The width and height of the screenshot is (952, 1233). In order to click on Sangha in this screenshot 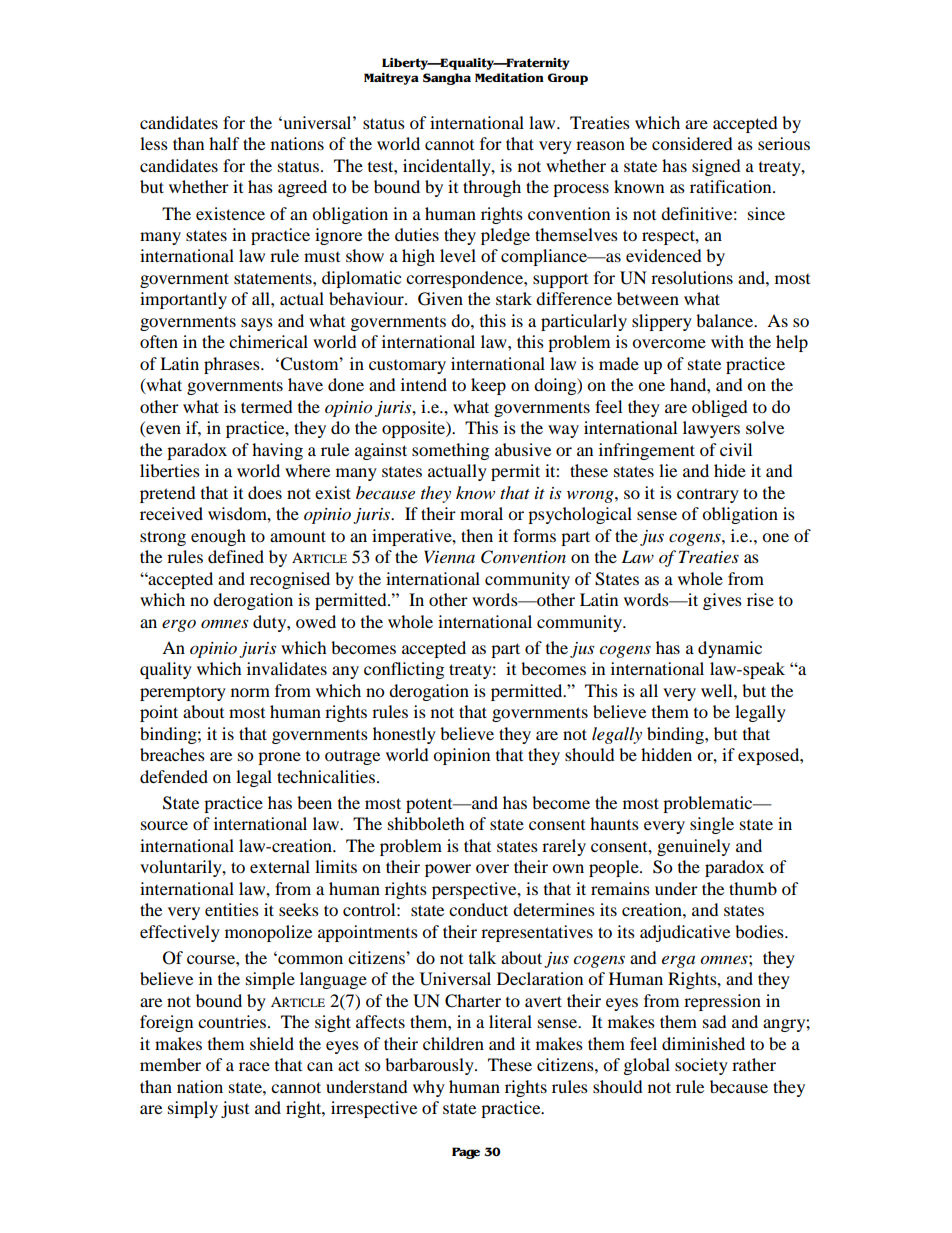, I will do `click(447, 79)`.
